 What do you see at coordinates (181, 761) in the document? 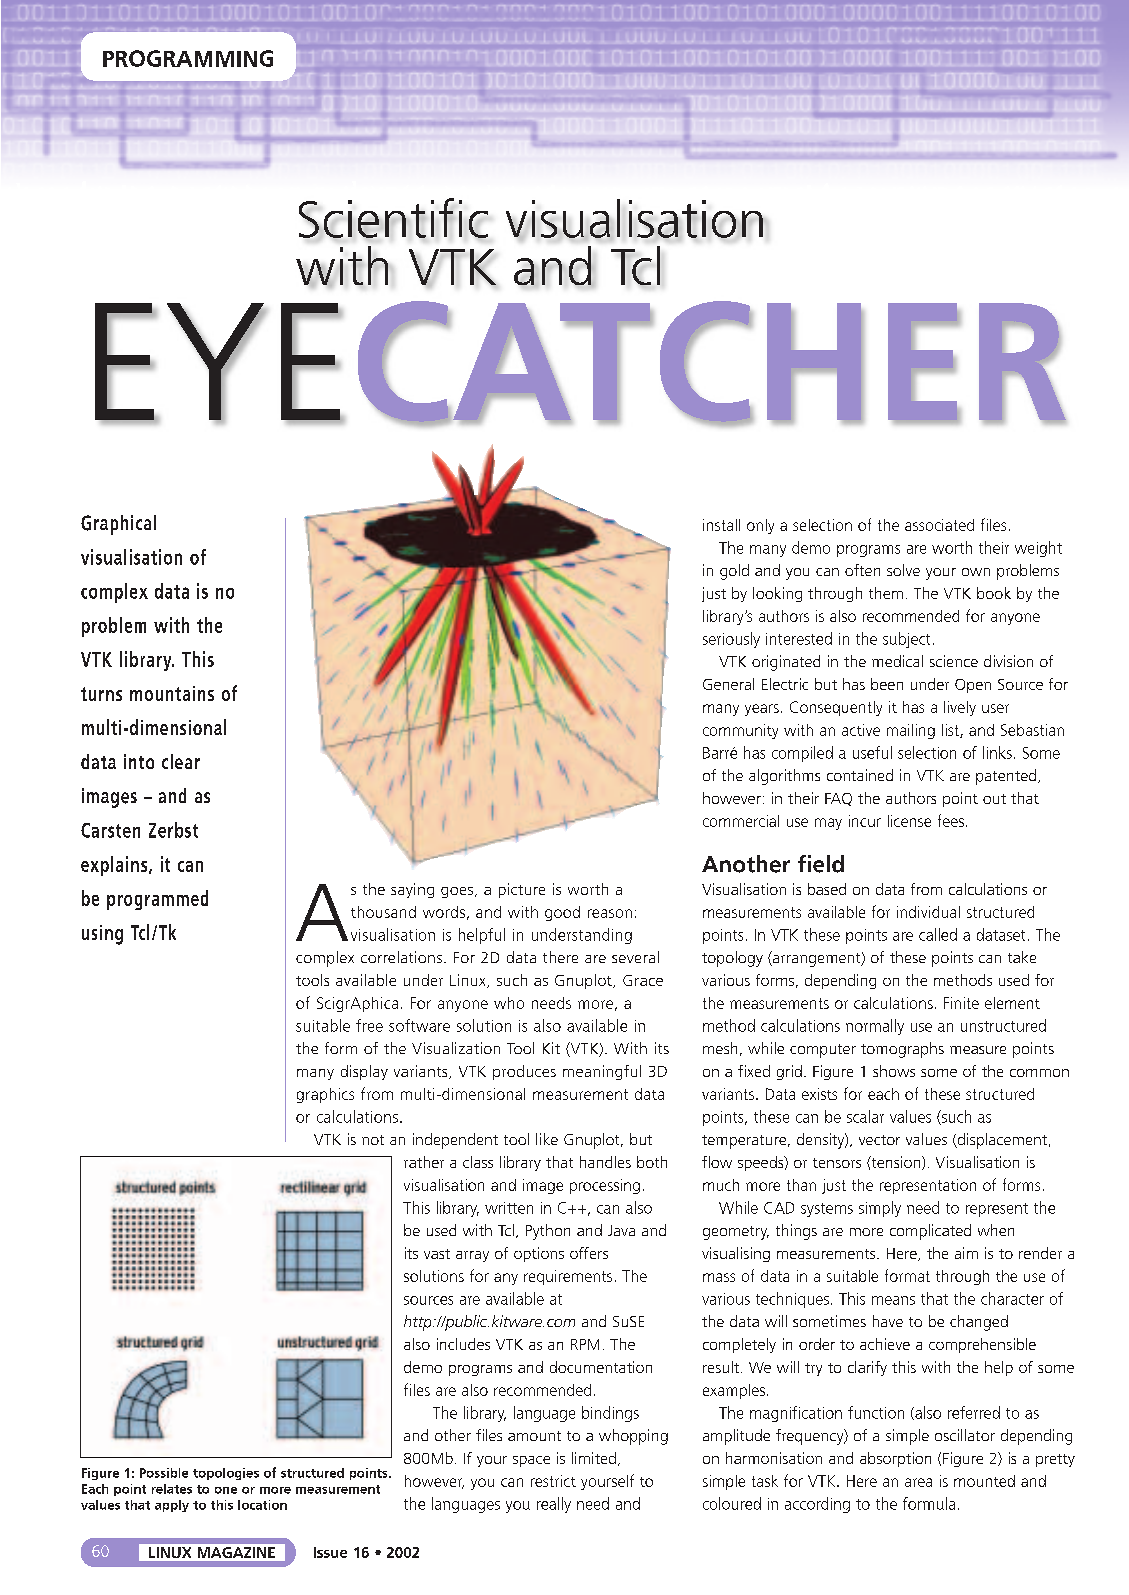
I see `clear` at bounding box center [181, 761].
